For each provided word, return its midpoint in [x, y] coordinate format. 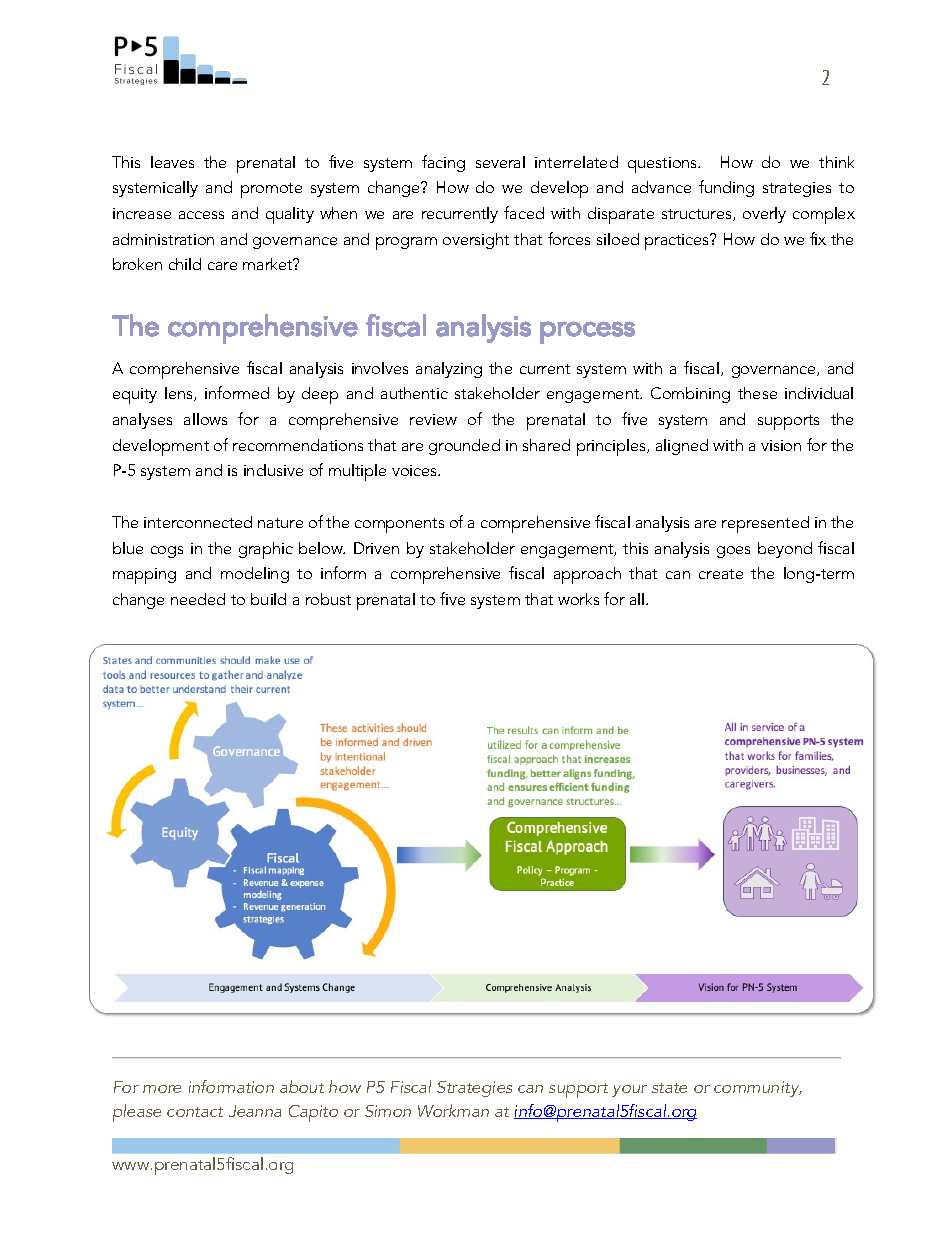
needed [198, 599]
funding [726, 188]
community [758, 1089]
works [578, 599]
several [500, 162]
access [201, 215]
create [721, 574]
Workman [453, 1110]
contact [195, 1112]
